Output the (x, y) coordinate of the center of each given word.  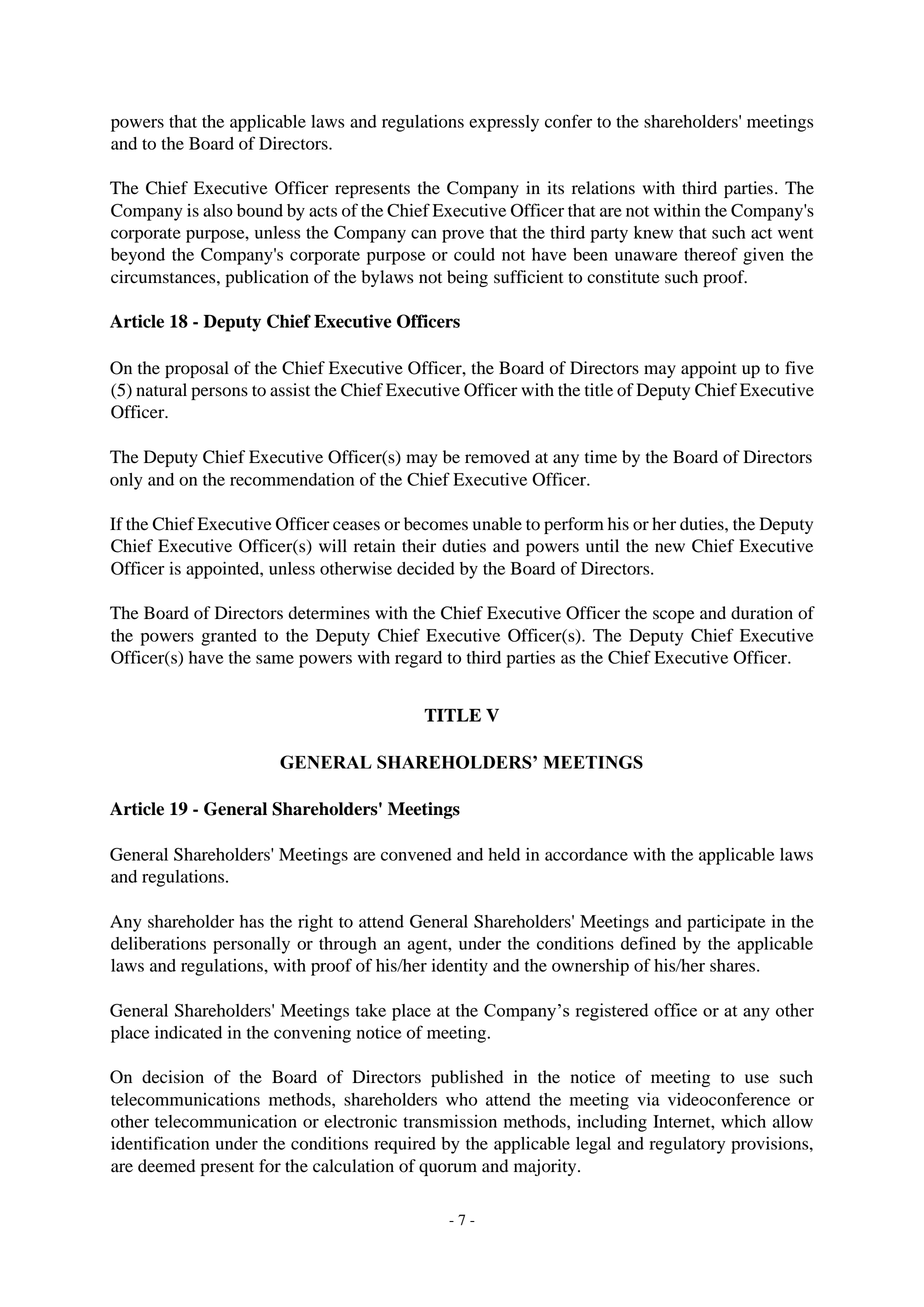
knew (653, 232)
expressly (504, 123)
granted (229, 637)
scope (674, 616)
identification (160, 1143)
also (218, 210)
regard (418, 659)
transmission (450, 1121)
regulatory (687, 1145)
